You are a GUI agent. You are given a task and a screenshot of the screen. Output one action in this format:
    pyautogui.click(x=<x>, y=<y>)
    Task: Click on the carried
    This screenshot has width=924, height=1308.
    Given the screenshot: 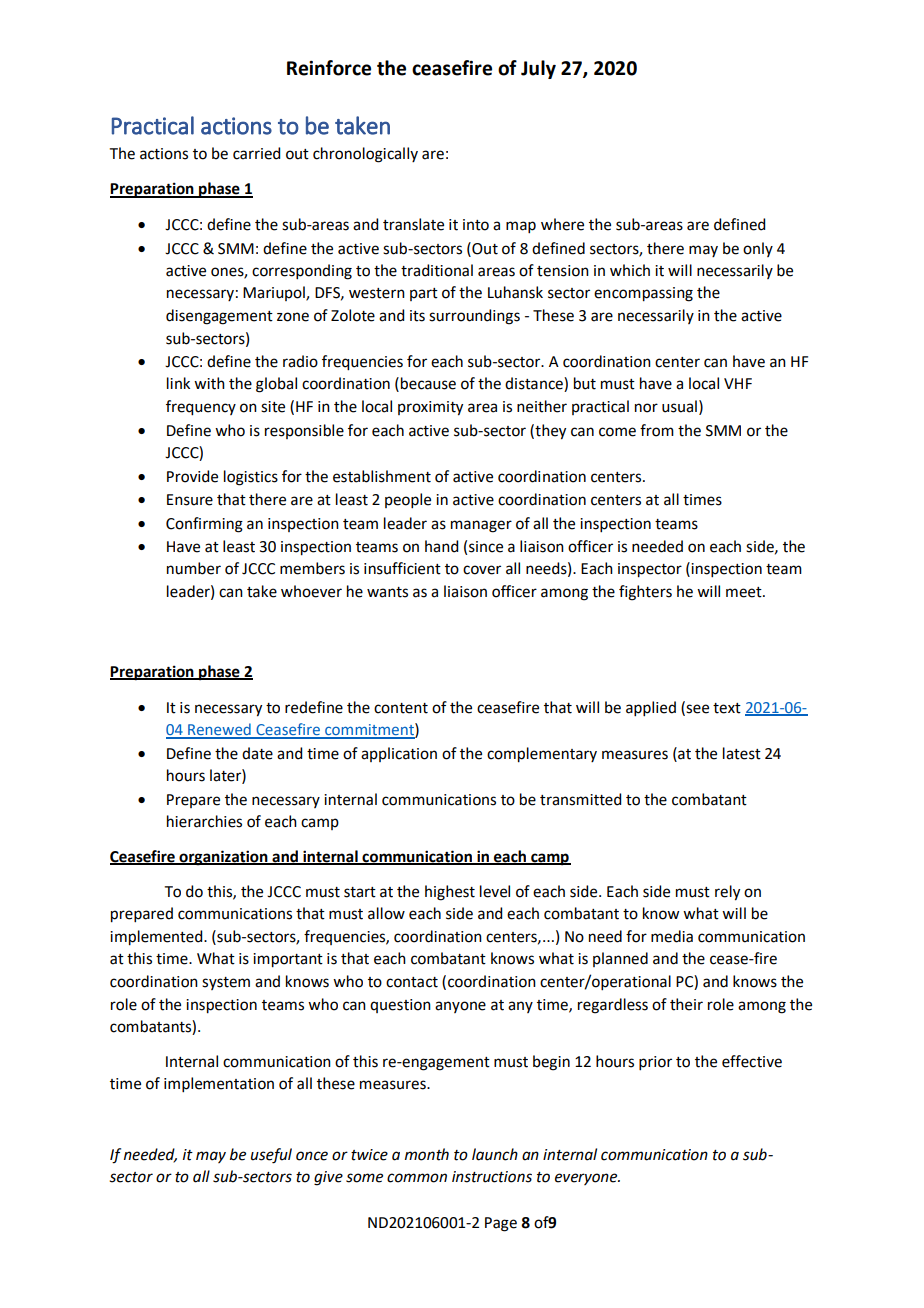 What is the action you would take?
    pyautogui.click(x=256, y=153)
